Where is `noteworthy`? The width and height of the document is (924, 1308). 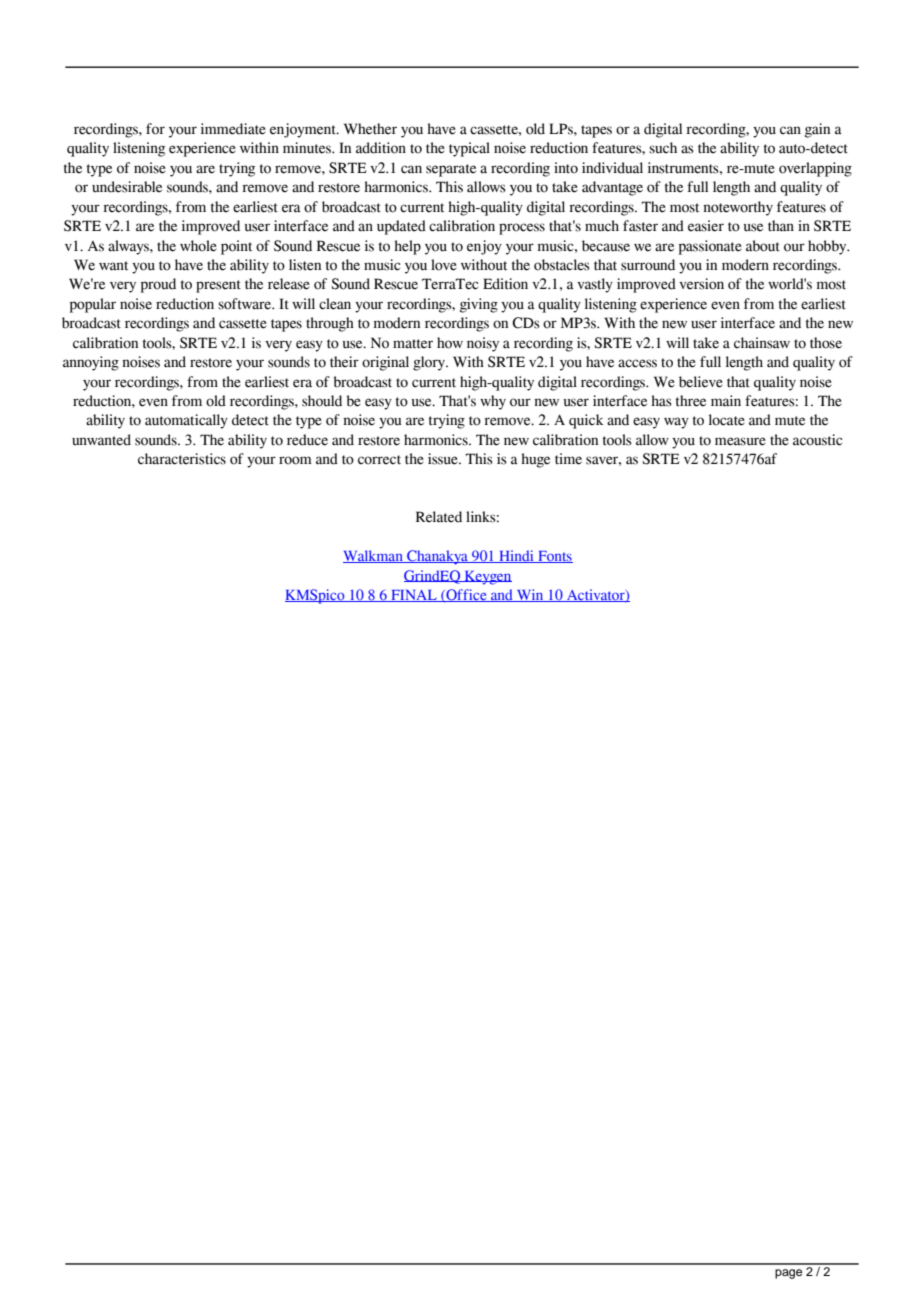
noteworthy is located at coordinates (738, 208).
